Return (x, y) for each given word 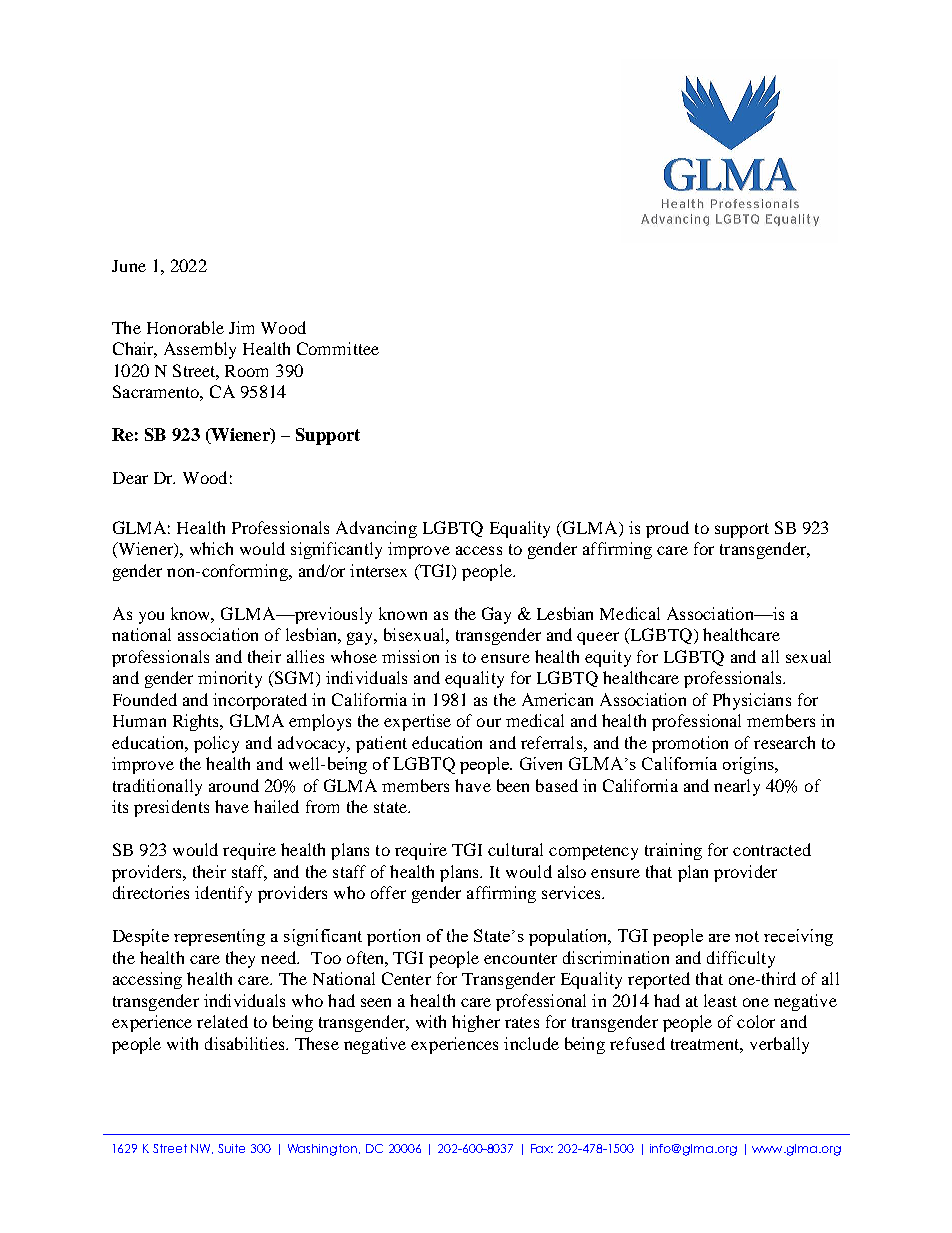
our (489, 722)
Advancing (376, 529)
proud (667, 529)
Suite (231, 1148)
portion (393, 937)
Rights (197, 722)
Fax (542, 1148)
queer (598, 638)
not (747, 936)
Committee (338, 348)
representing (219, 937)
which (211, 548)
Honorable (185, 327)
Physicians (752, 701)
